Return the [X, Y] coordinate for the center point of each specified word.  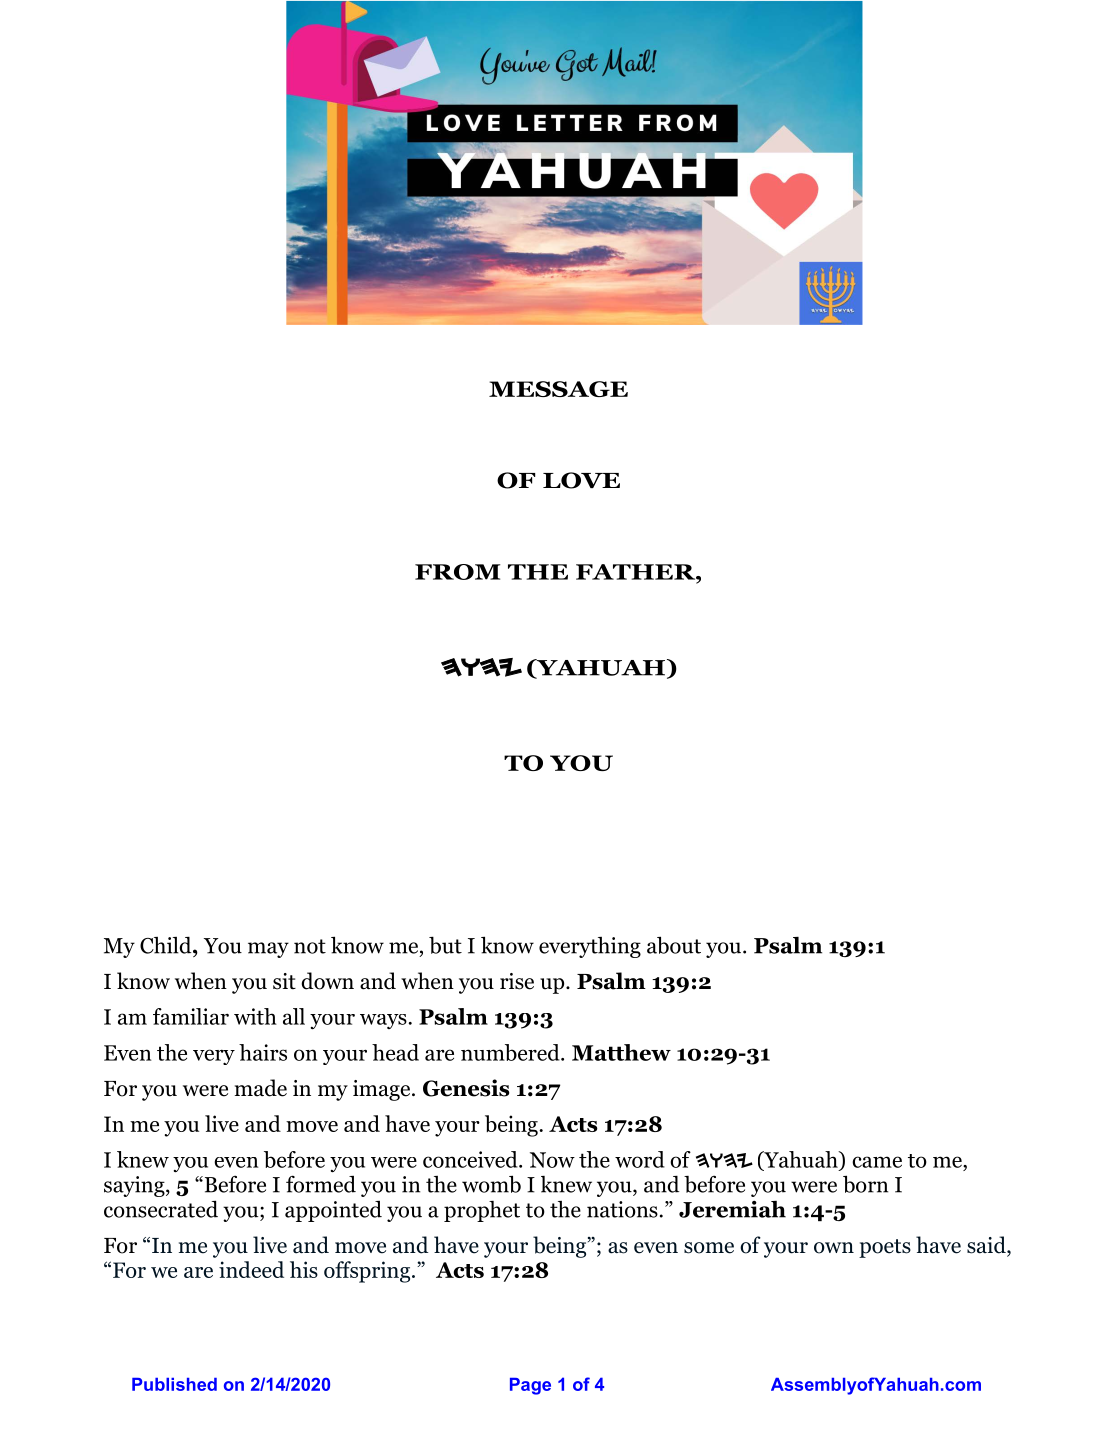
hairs [263, 1052]
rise [517, 981]
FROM [457, 572]
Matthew [621, 1052]
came [877, 1162]
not [310, 946]
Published [174, 1384]
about [674, 945]
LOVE [581, 480]
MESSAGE [558, 389]
